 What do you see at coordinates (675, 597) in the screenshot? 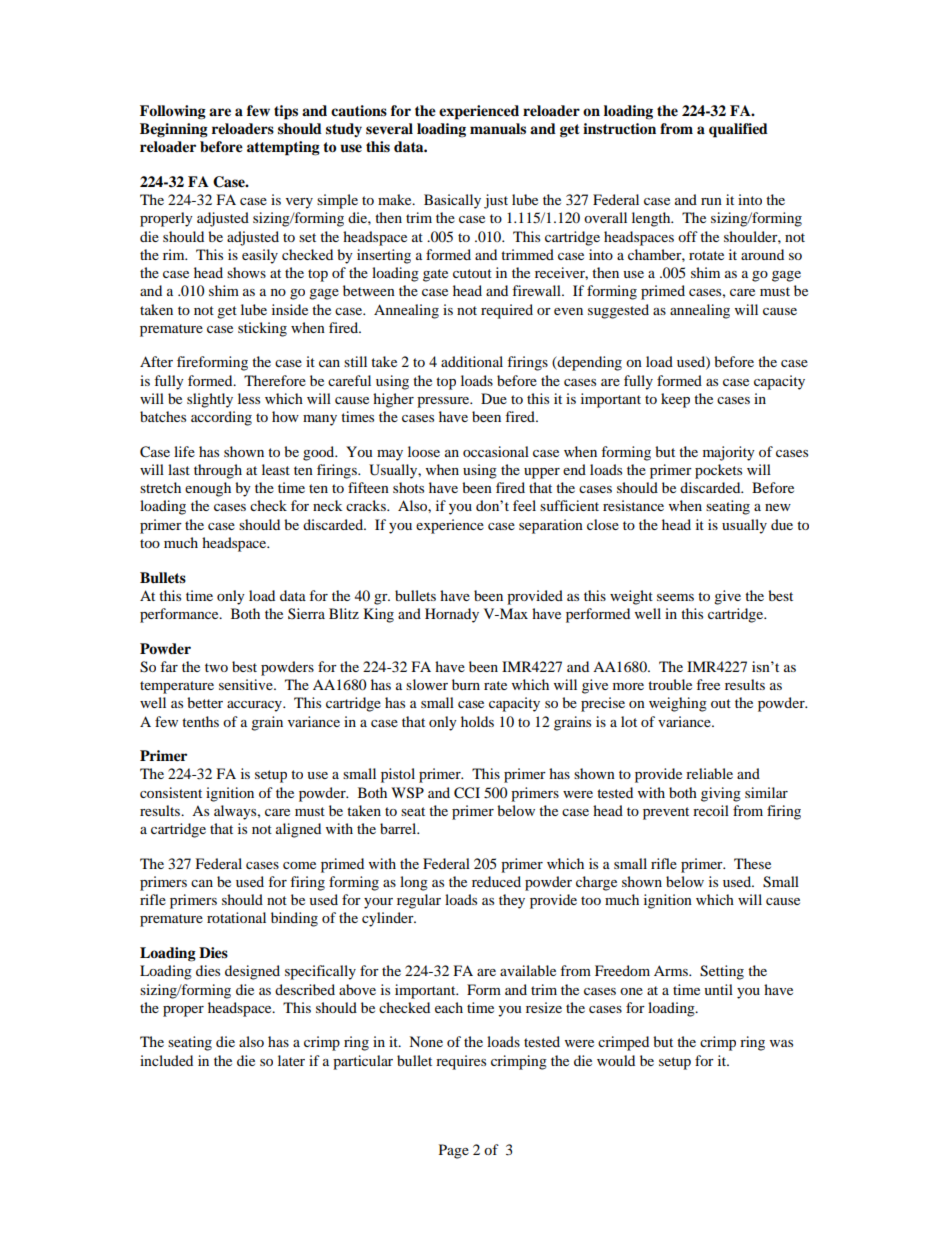
I see `seems` at bounding box center [675, 597].
